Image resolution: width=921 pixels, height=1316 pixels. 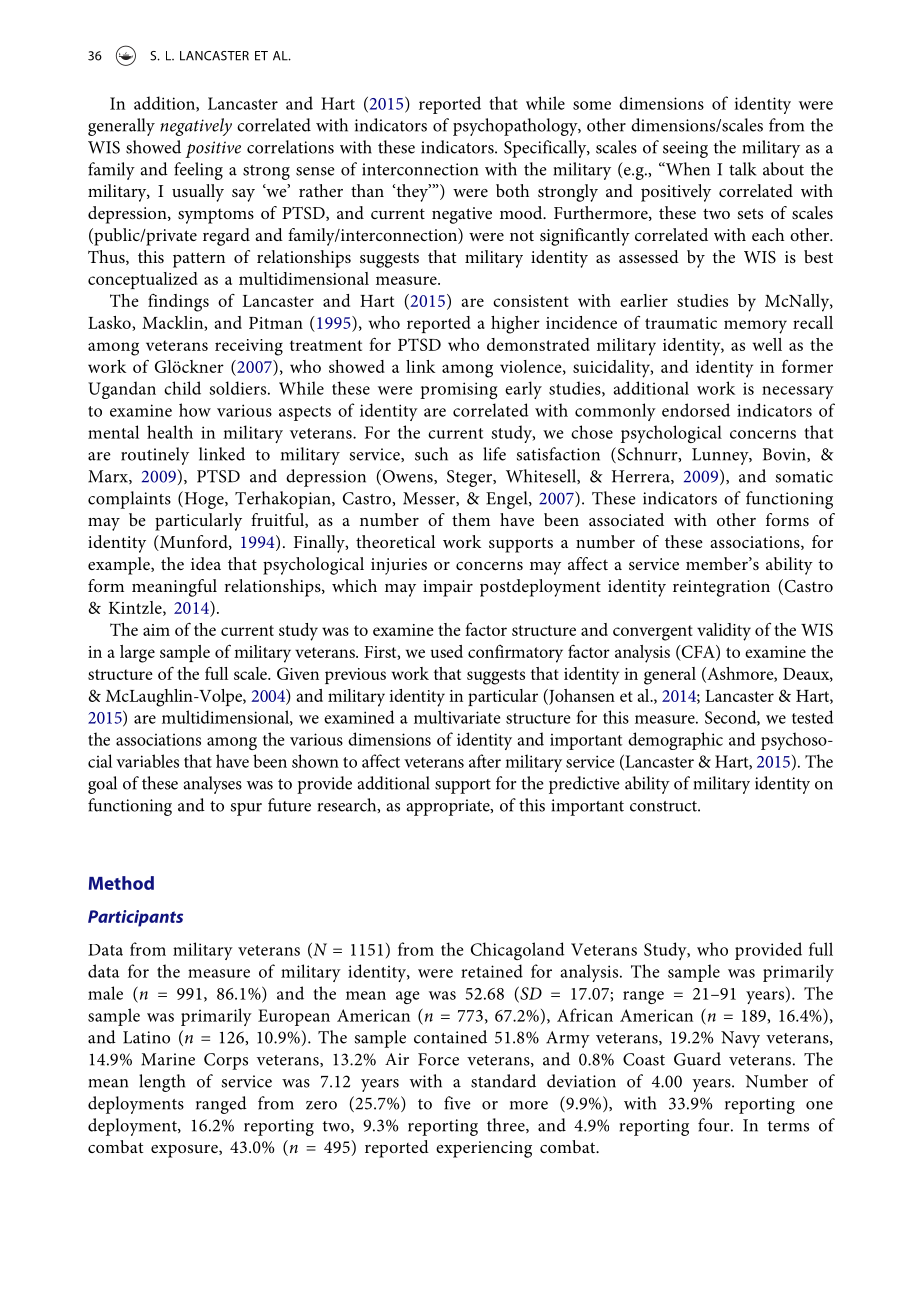 What do you see at coordinates (675, 741) in the image?
I see `demographic` at bounding box center [675, 741].
